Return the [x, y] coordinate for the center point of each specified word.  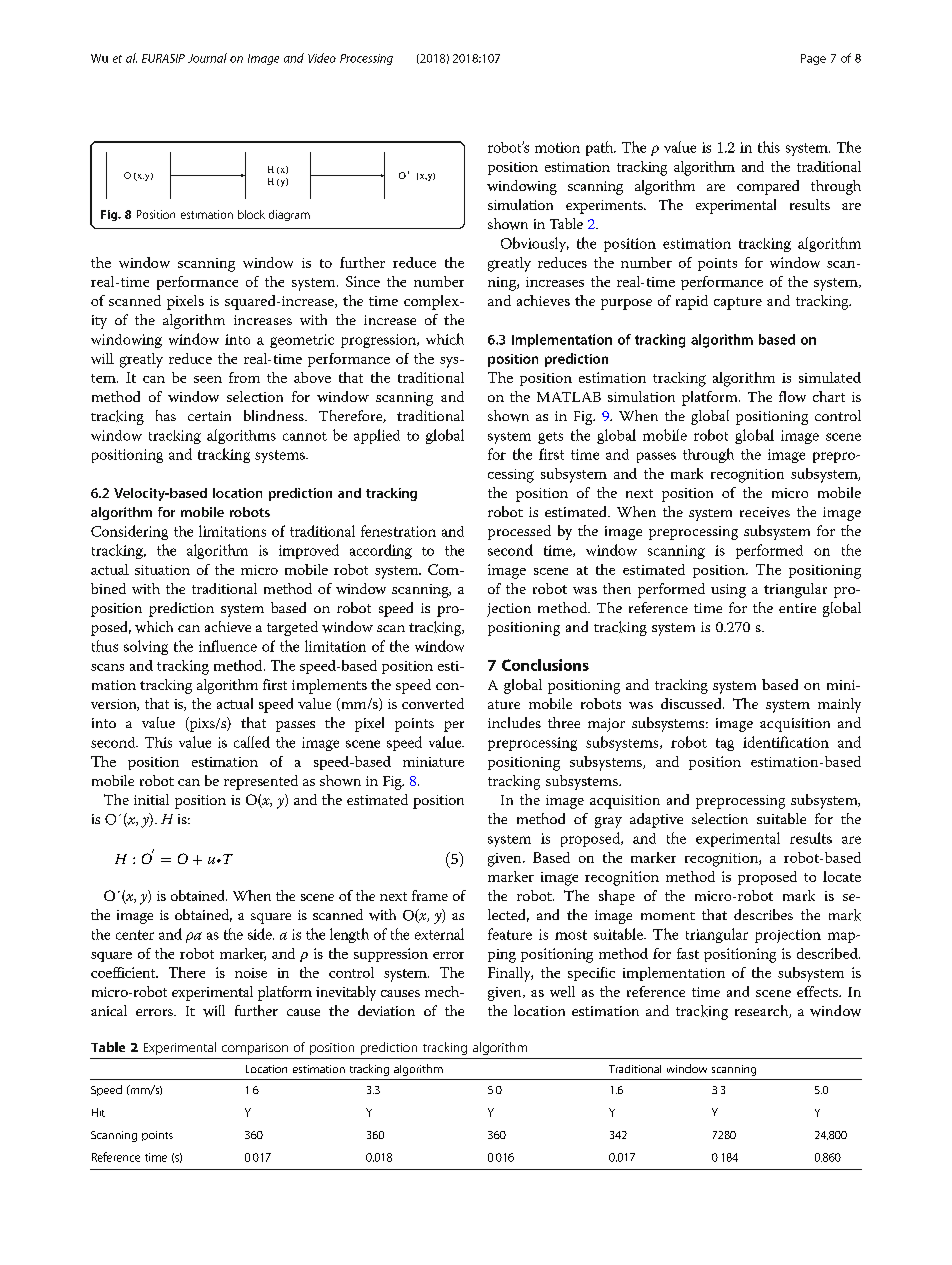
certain [209, 416]
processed [519, 532]
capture [738, 303]
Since [363, 281]
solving [146, 647]
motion [557, 147]
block [251, 214]
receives [765, 512]
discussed [692, 703]
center [135, 935]
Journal [207, 58]
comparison [255, 1049]
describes [763, 914]
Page [813, 59]
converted [433, 703]
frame [430, 895]
